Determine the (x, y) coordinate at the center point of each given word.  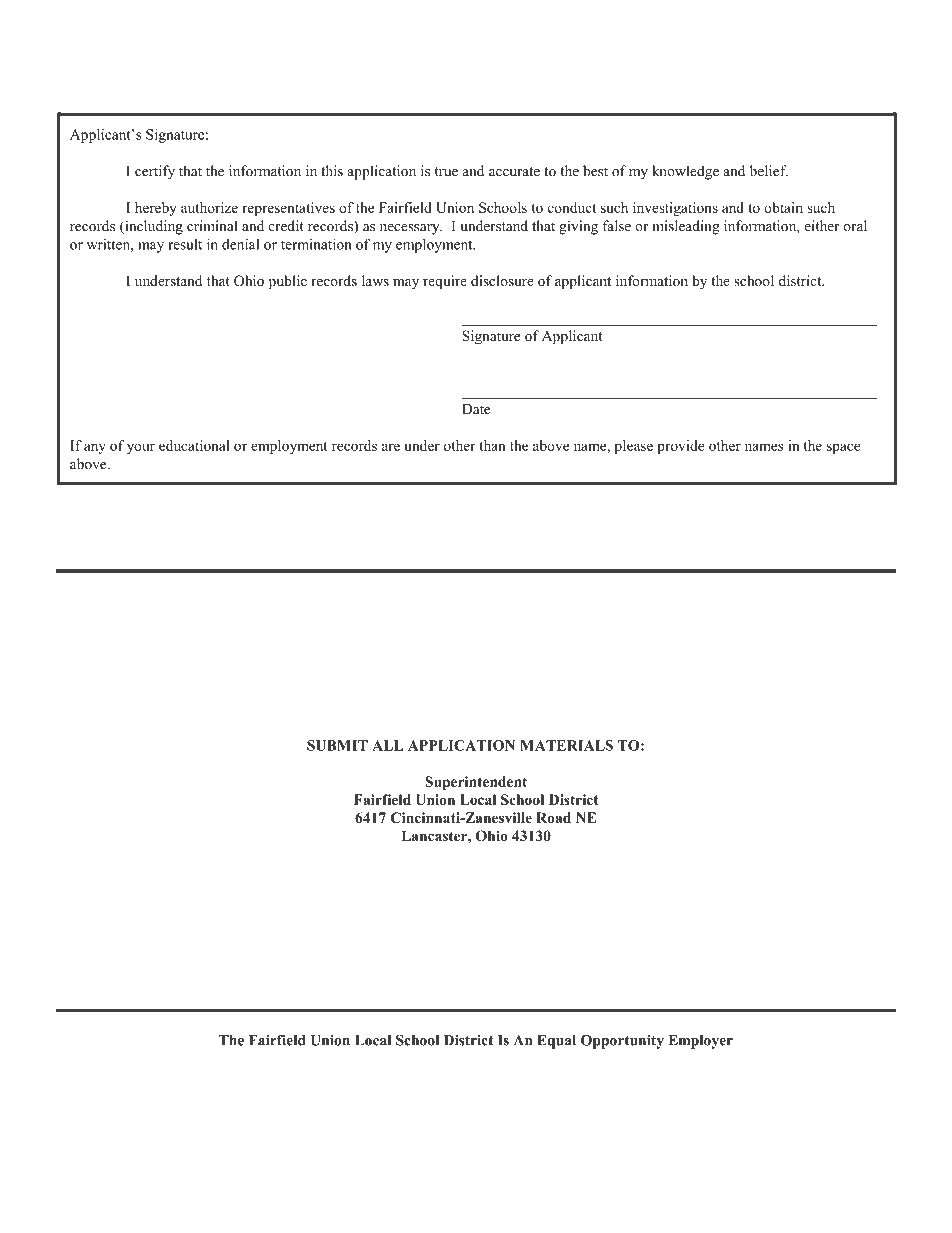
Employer (700, 1042)
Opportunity (622, 1042)
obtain (783, 207)
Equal (556, 1042)
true (446, 172)
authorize (209, 207)
